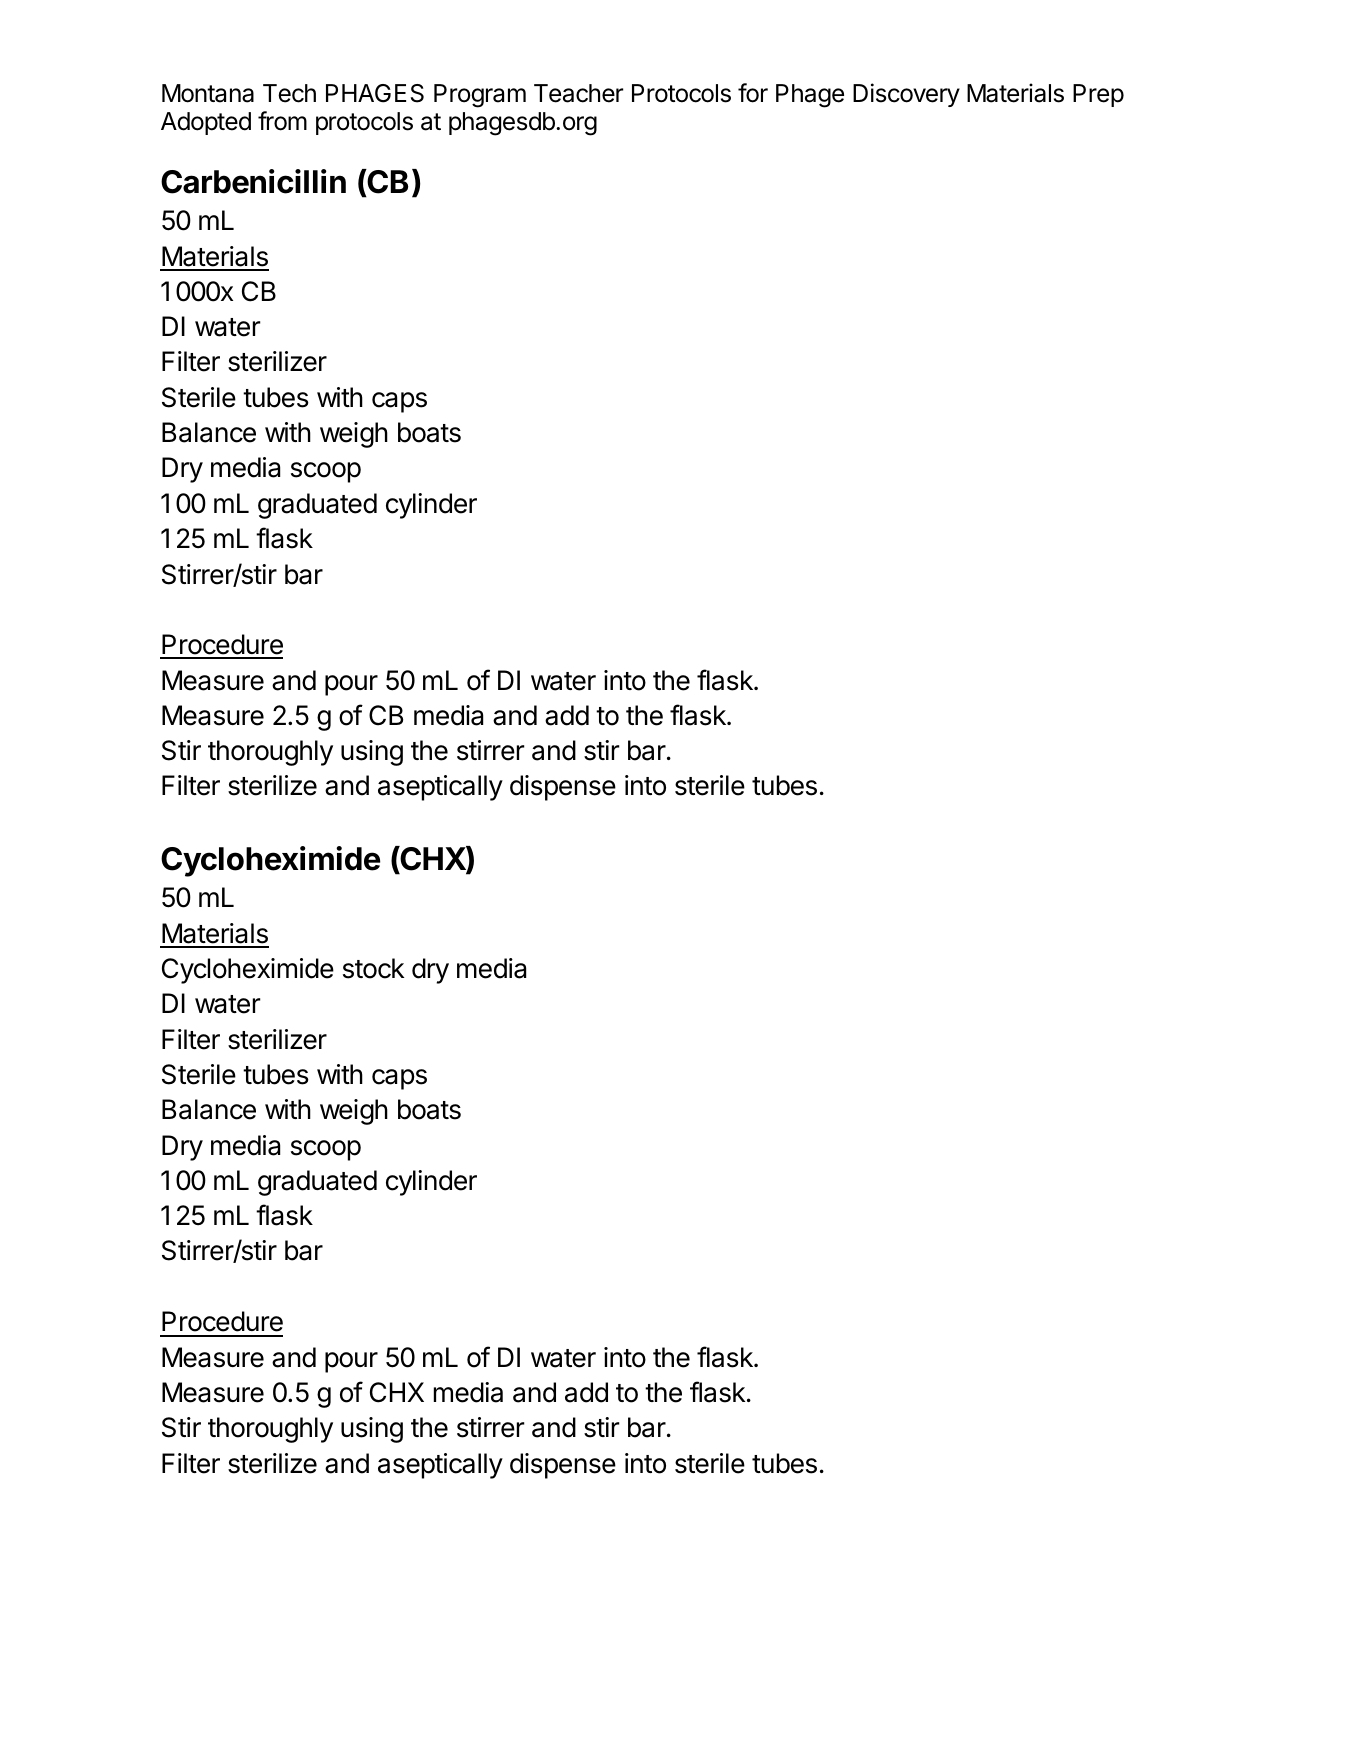 This screenshot has height=1763, width=1362. What do you see at coordinates (578, 93) in the screenshot?
I see `Teacher` at bounding box center [578, 93].
